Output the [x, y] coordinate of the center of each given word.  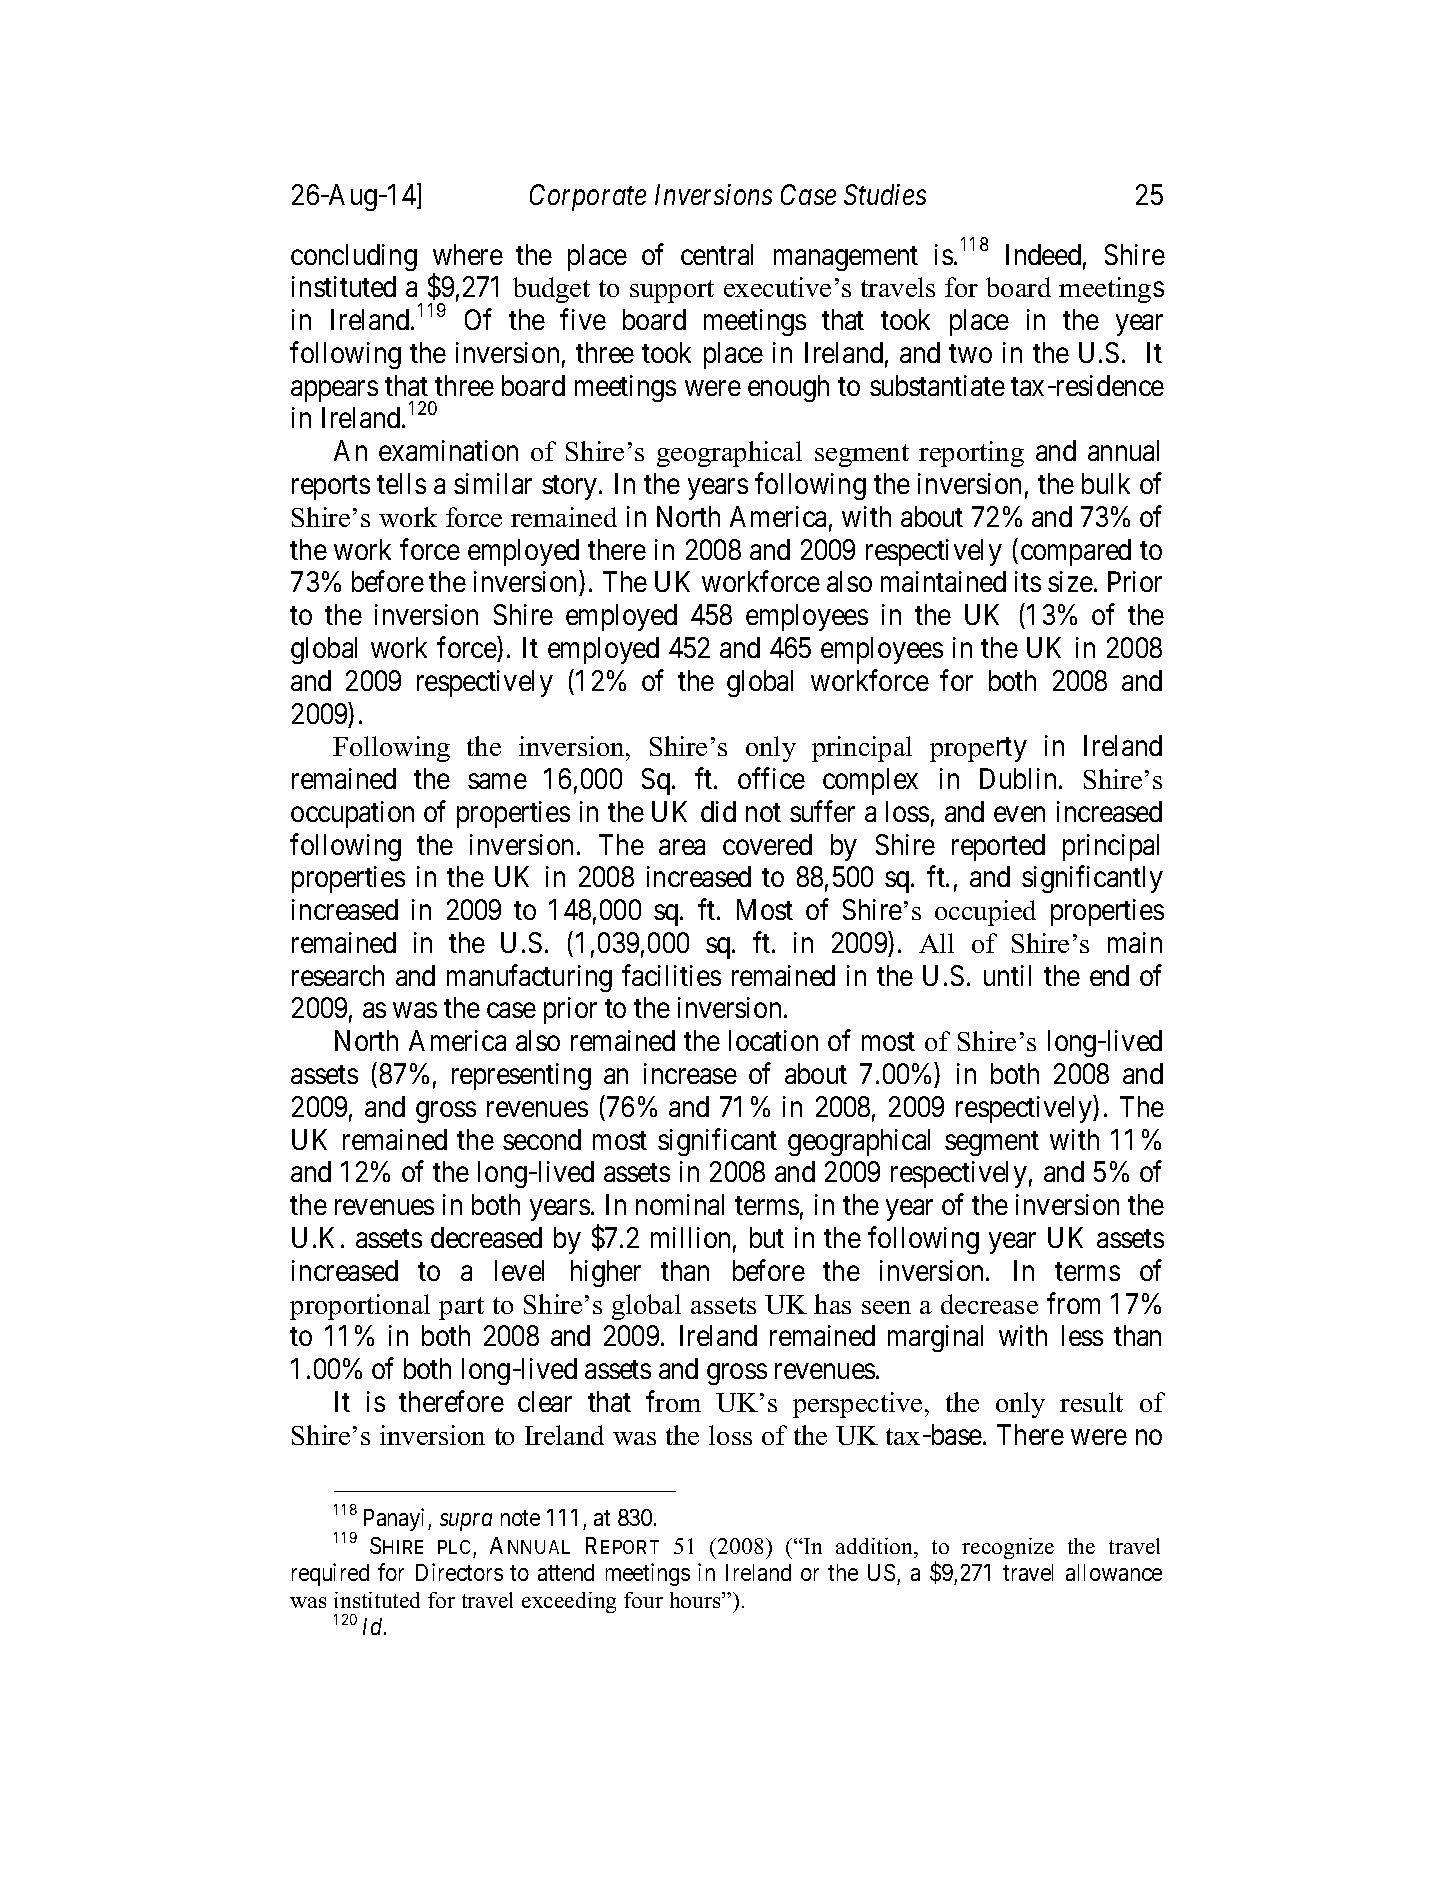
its [1028, 581]
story [571, 488]
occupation [352, 814]
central [717, 254]
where [468, 254]
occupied [985, 913]
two [970, 353]
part [461, 1308]
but [767, 1237]
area [682, 847]
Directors [459, 1572]
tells [401, 483]
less [1082, 1335]
